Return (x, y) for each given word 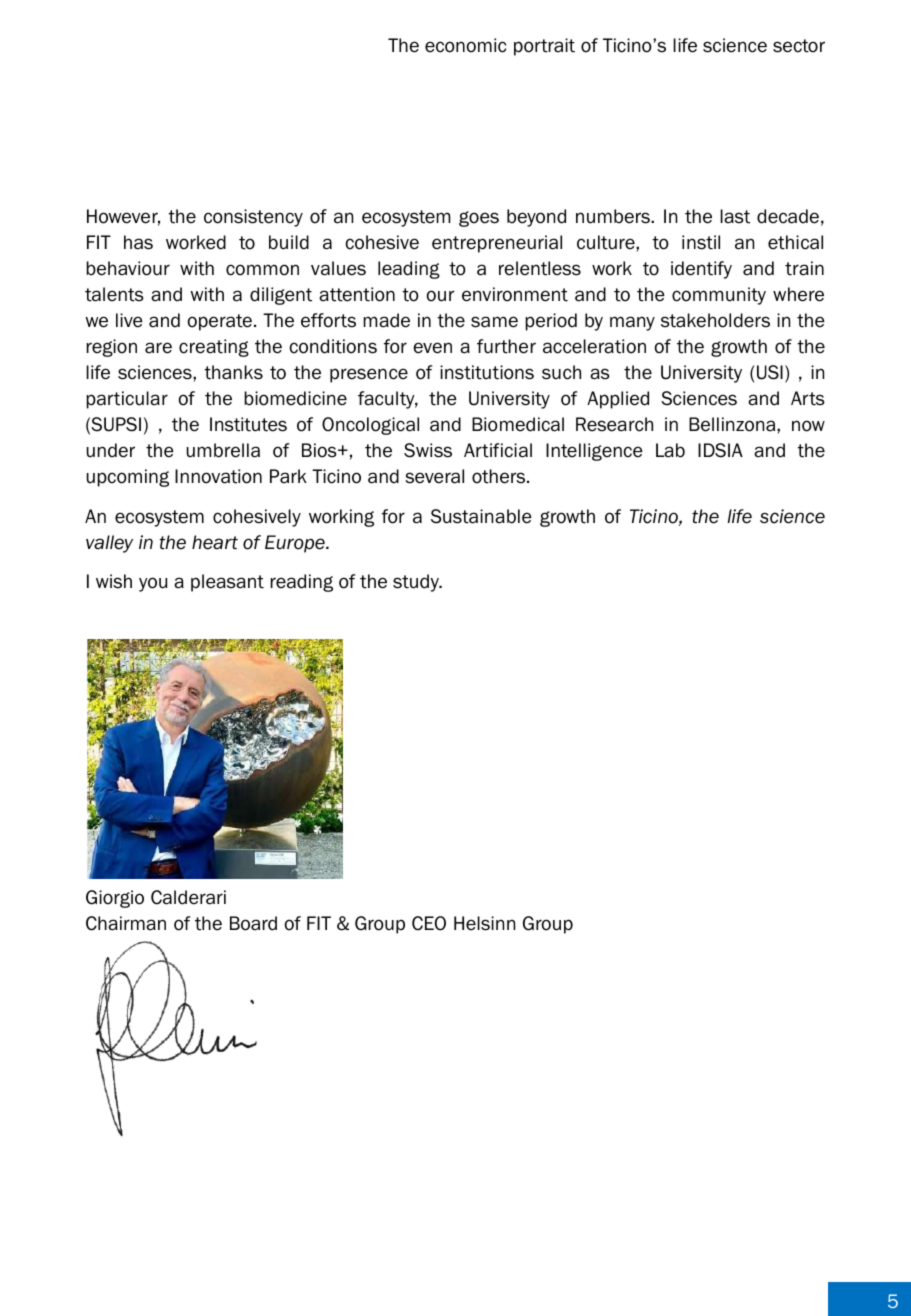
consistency (253, 218)
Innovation (218, 476)
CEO (429, 923)
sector (799, 46)
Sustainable (481, 516)
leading (409, 270)
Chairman (126, 923)
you (153, 584)
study (417, 583)
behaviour (128, 268)
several (434, 476)
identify (701, 270)
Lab (670, 450)
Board (253, 923)
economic (465, 45)
